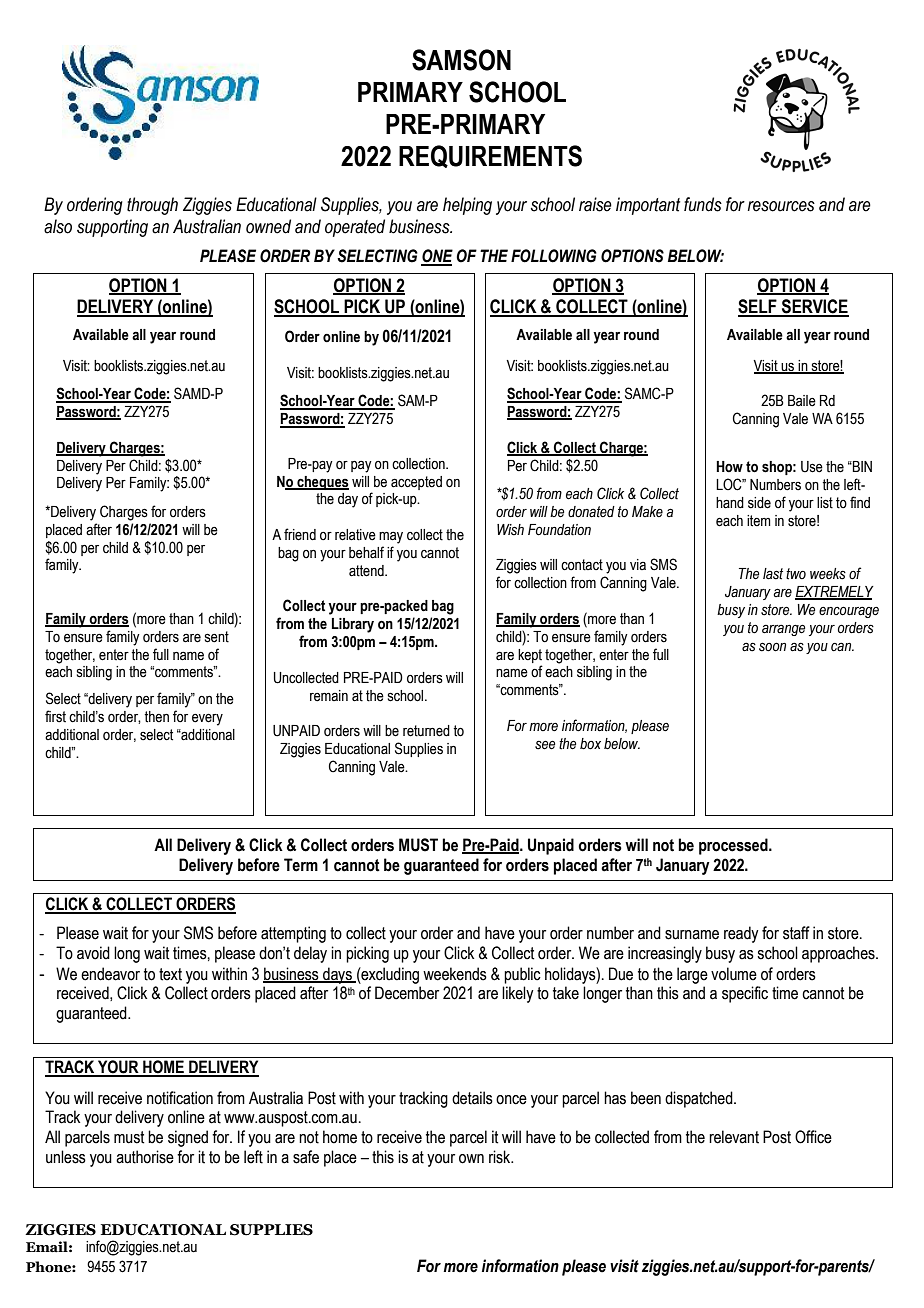  I want to click on then, so click(156, 717).
